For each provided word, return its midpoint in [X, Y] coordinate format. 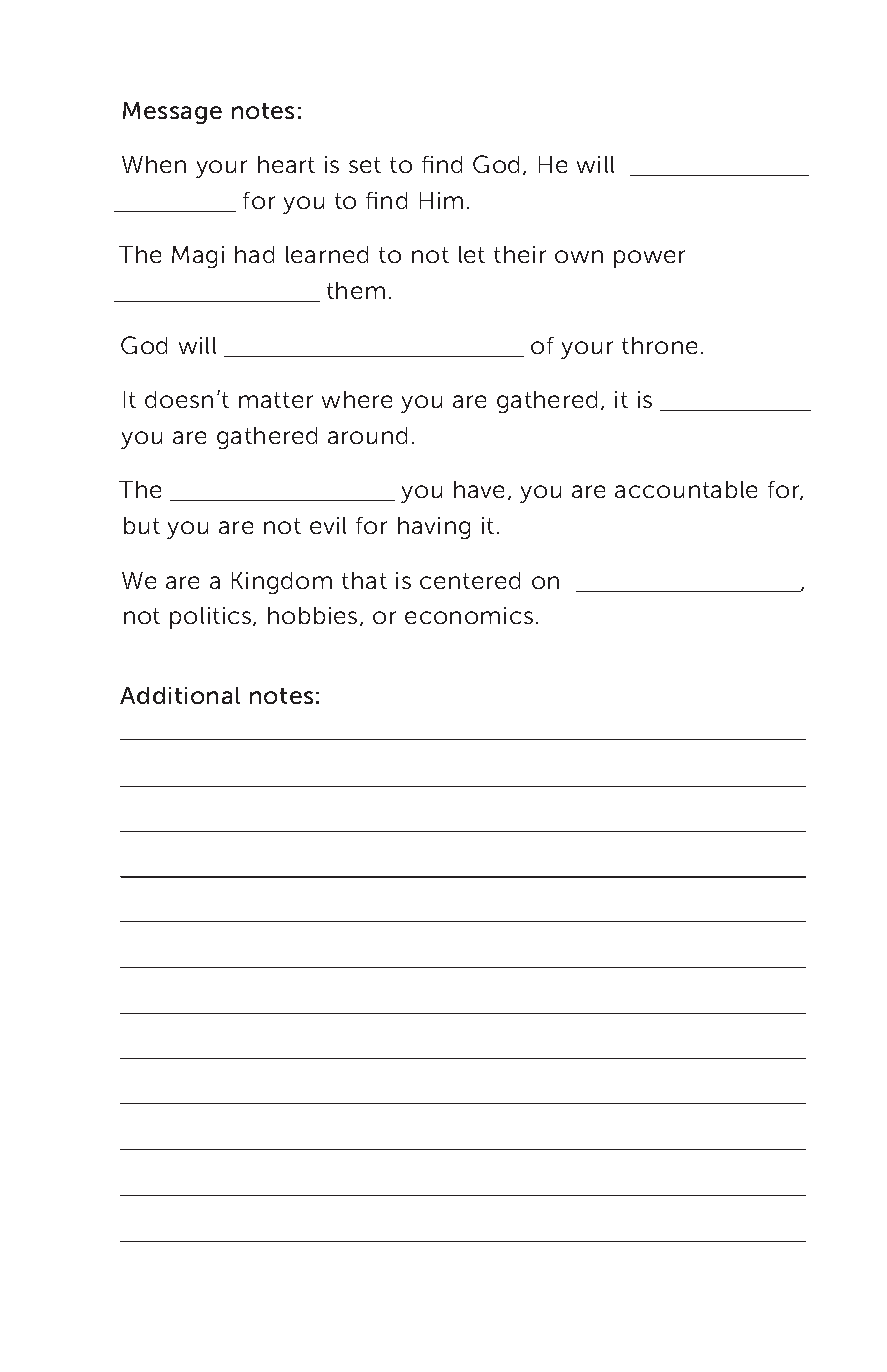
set [365, 165]
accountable [686, 489]
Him [441, 200]
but [142, 525]
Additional [180, 695]
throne [659, 345]
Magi [198, 257]
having [434, 528]
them [356, 290]
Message [172, 113]
